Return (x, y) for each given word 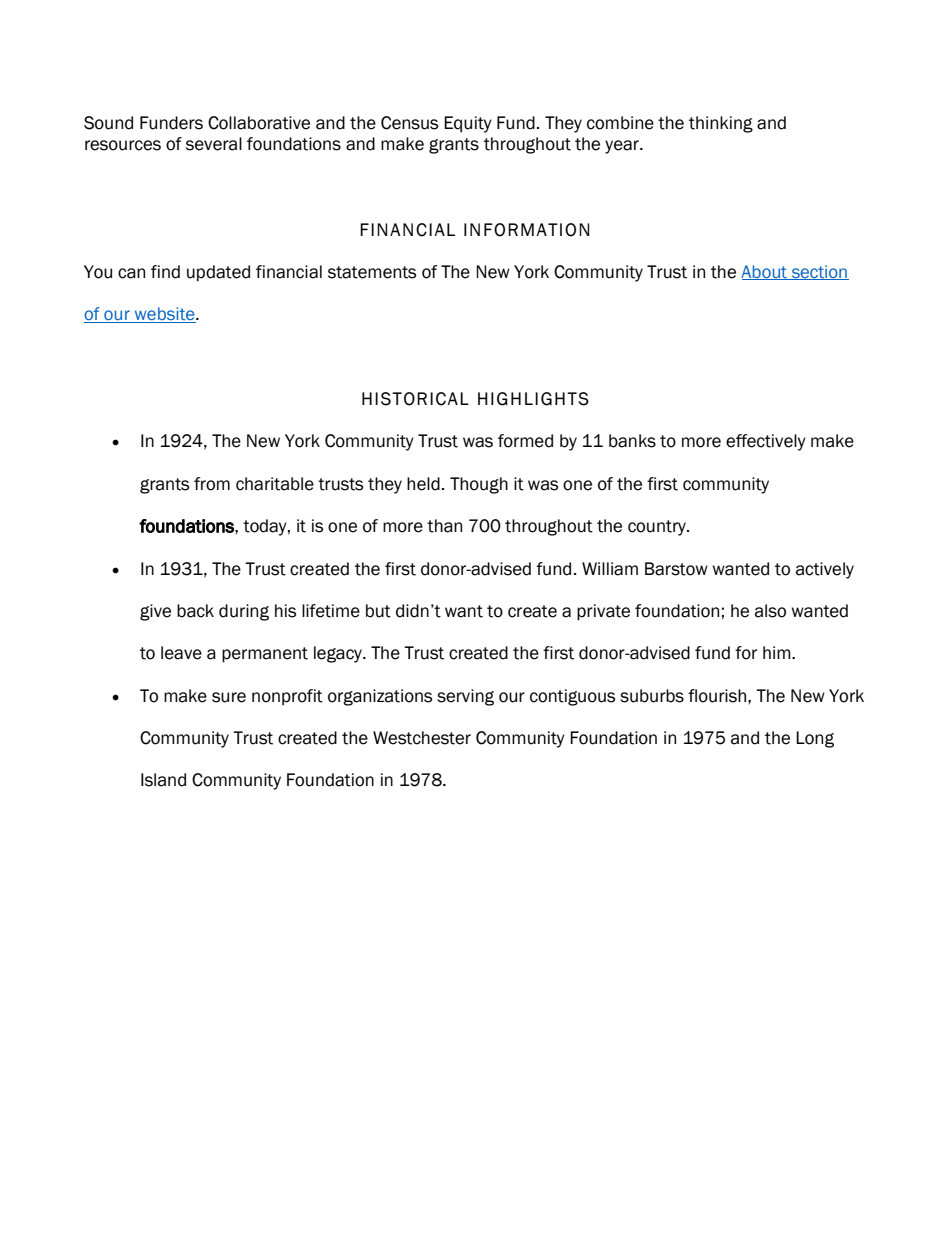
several (214, 144)
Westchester (422, 738)
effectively (766, 442)
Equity (468, 124)
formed (525, 441)
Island (163, 780)
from (212, 484)
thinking (721, 124)
